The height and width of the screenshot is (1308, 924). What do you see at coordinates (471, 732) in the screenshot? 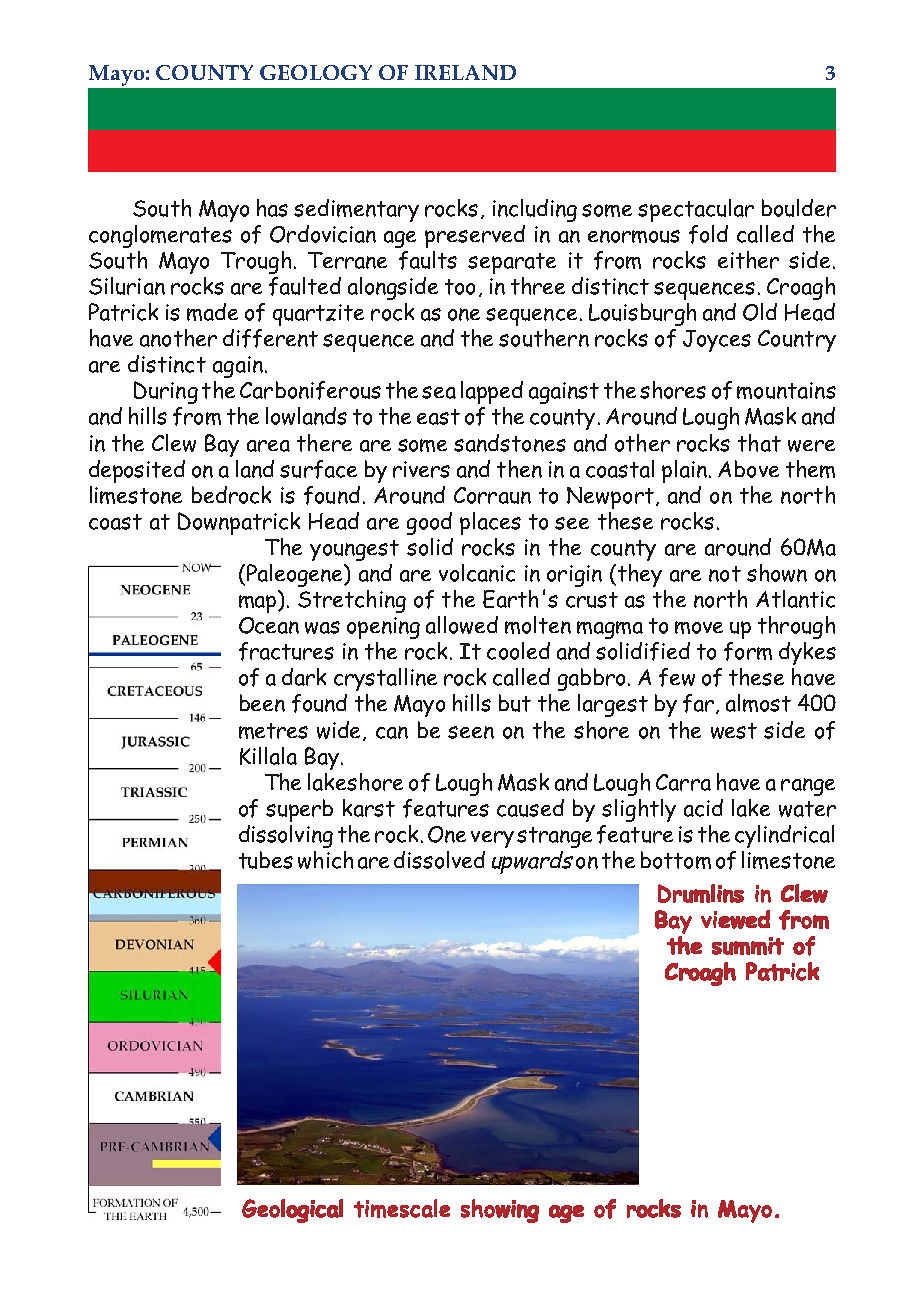
I see `seen` at bounding box center [471, 732].
